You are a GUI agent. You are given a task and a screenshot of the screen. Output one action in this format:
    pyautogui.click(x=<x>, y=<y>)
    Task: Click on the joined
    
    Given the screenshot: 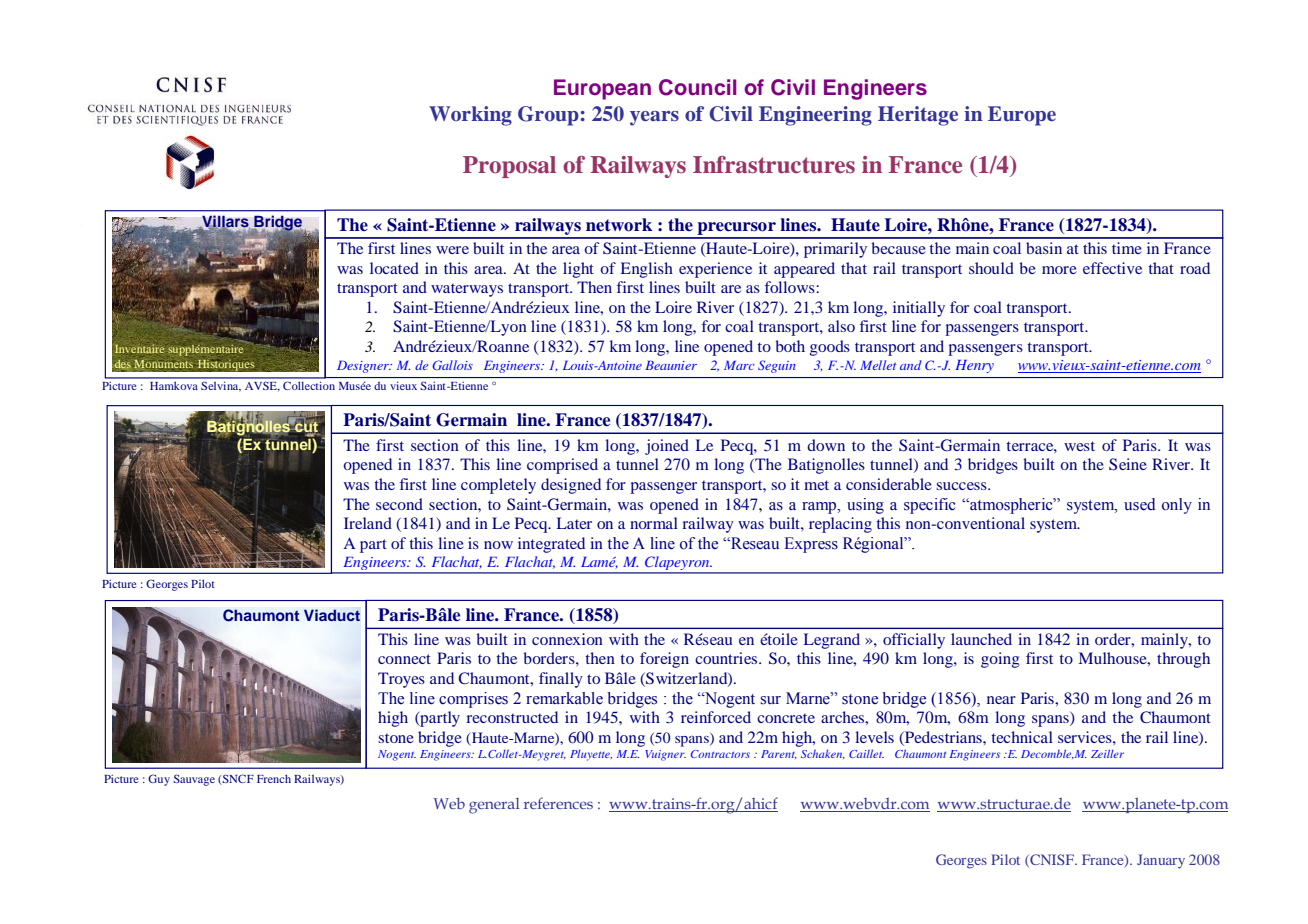 What is the action you would take?
    pyautogui.click(x=667, y=447)
